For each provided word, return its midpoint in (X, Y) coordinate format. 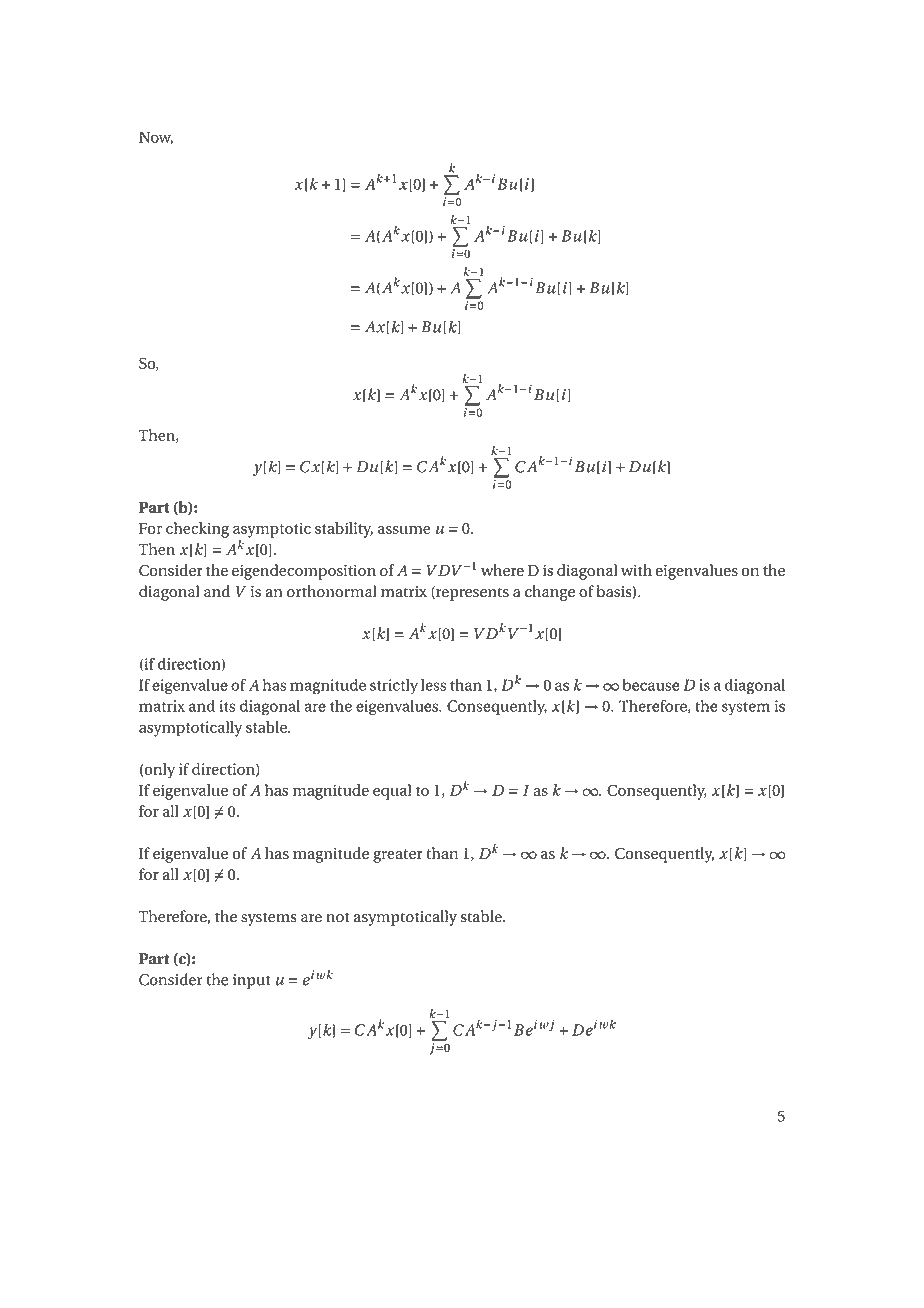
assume (404, 530)
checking (197, 530)
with (636, 570)
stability (344, 530)
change (550, 593)
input (252, 981)
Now (156, 138)
